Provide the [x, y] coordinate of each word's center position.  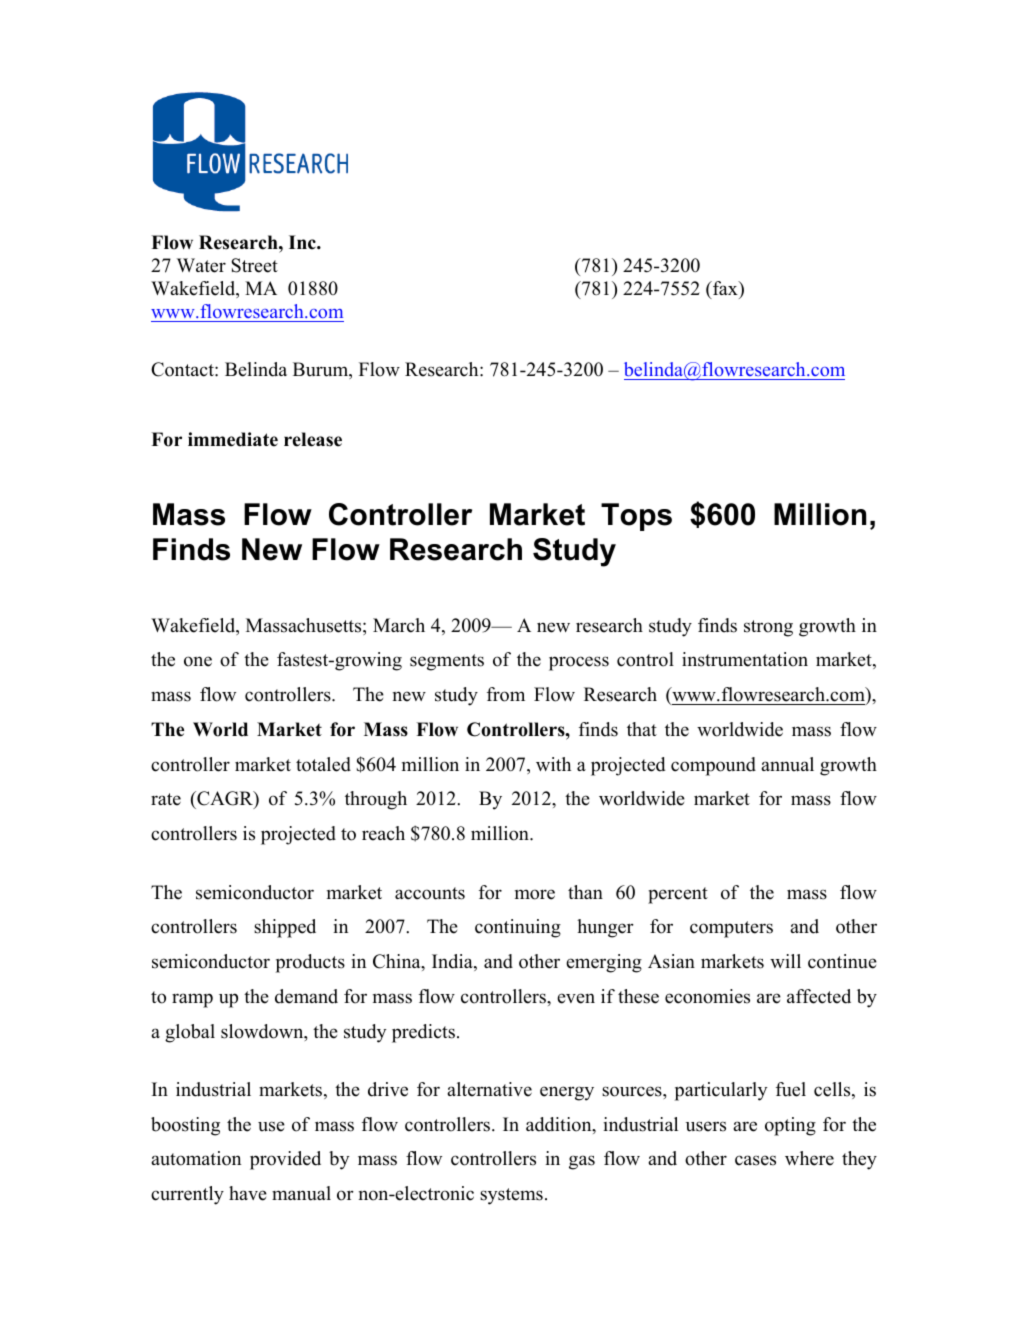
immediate [233, 439]
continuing [518, 928]
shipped [285, 928]
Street [254, 265]
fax [725, 288]
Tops [636, 517]
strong [768, 628]
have [248, 1193]
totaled [323, 764]
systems [511, 1196]
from [506, 694]
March [399, 625]
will [785, 961]
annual [787, 764]
